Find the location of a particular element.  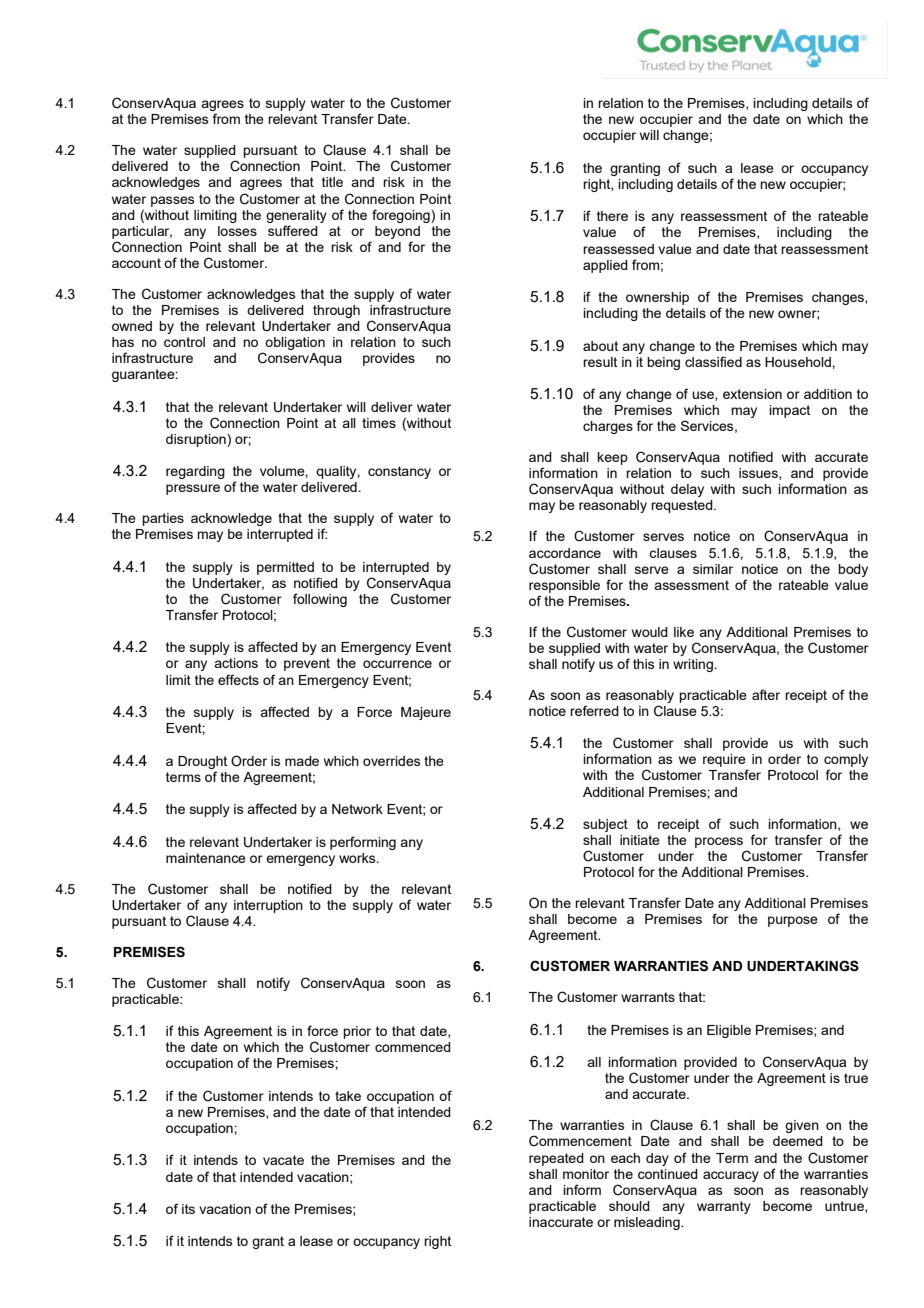

losses is located at coordinates (237, 231).
